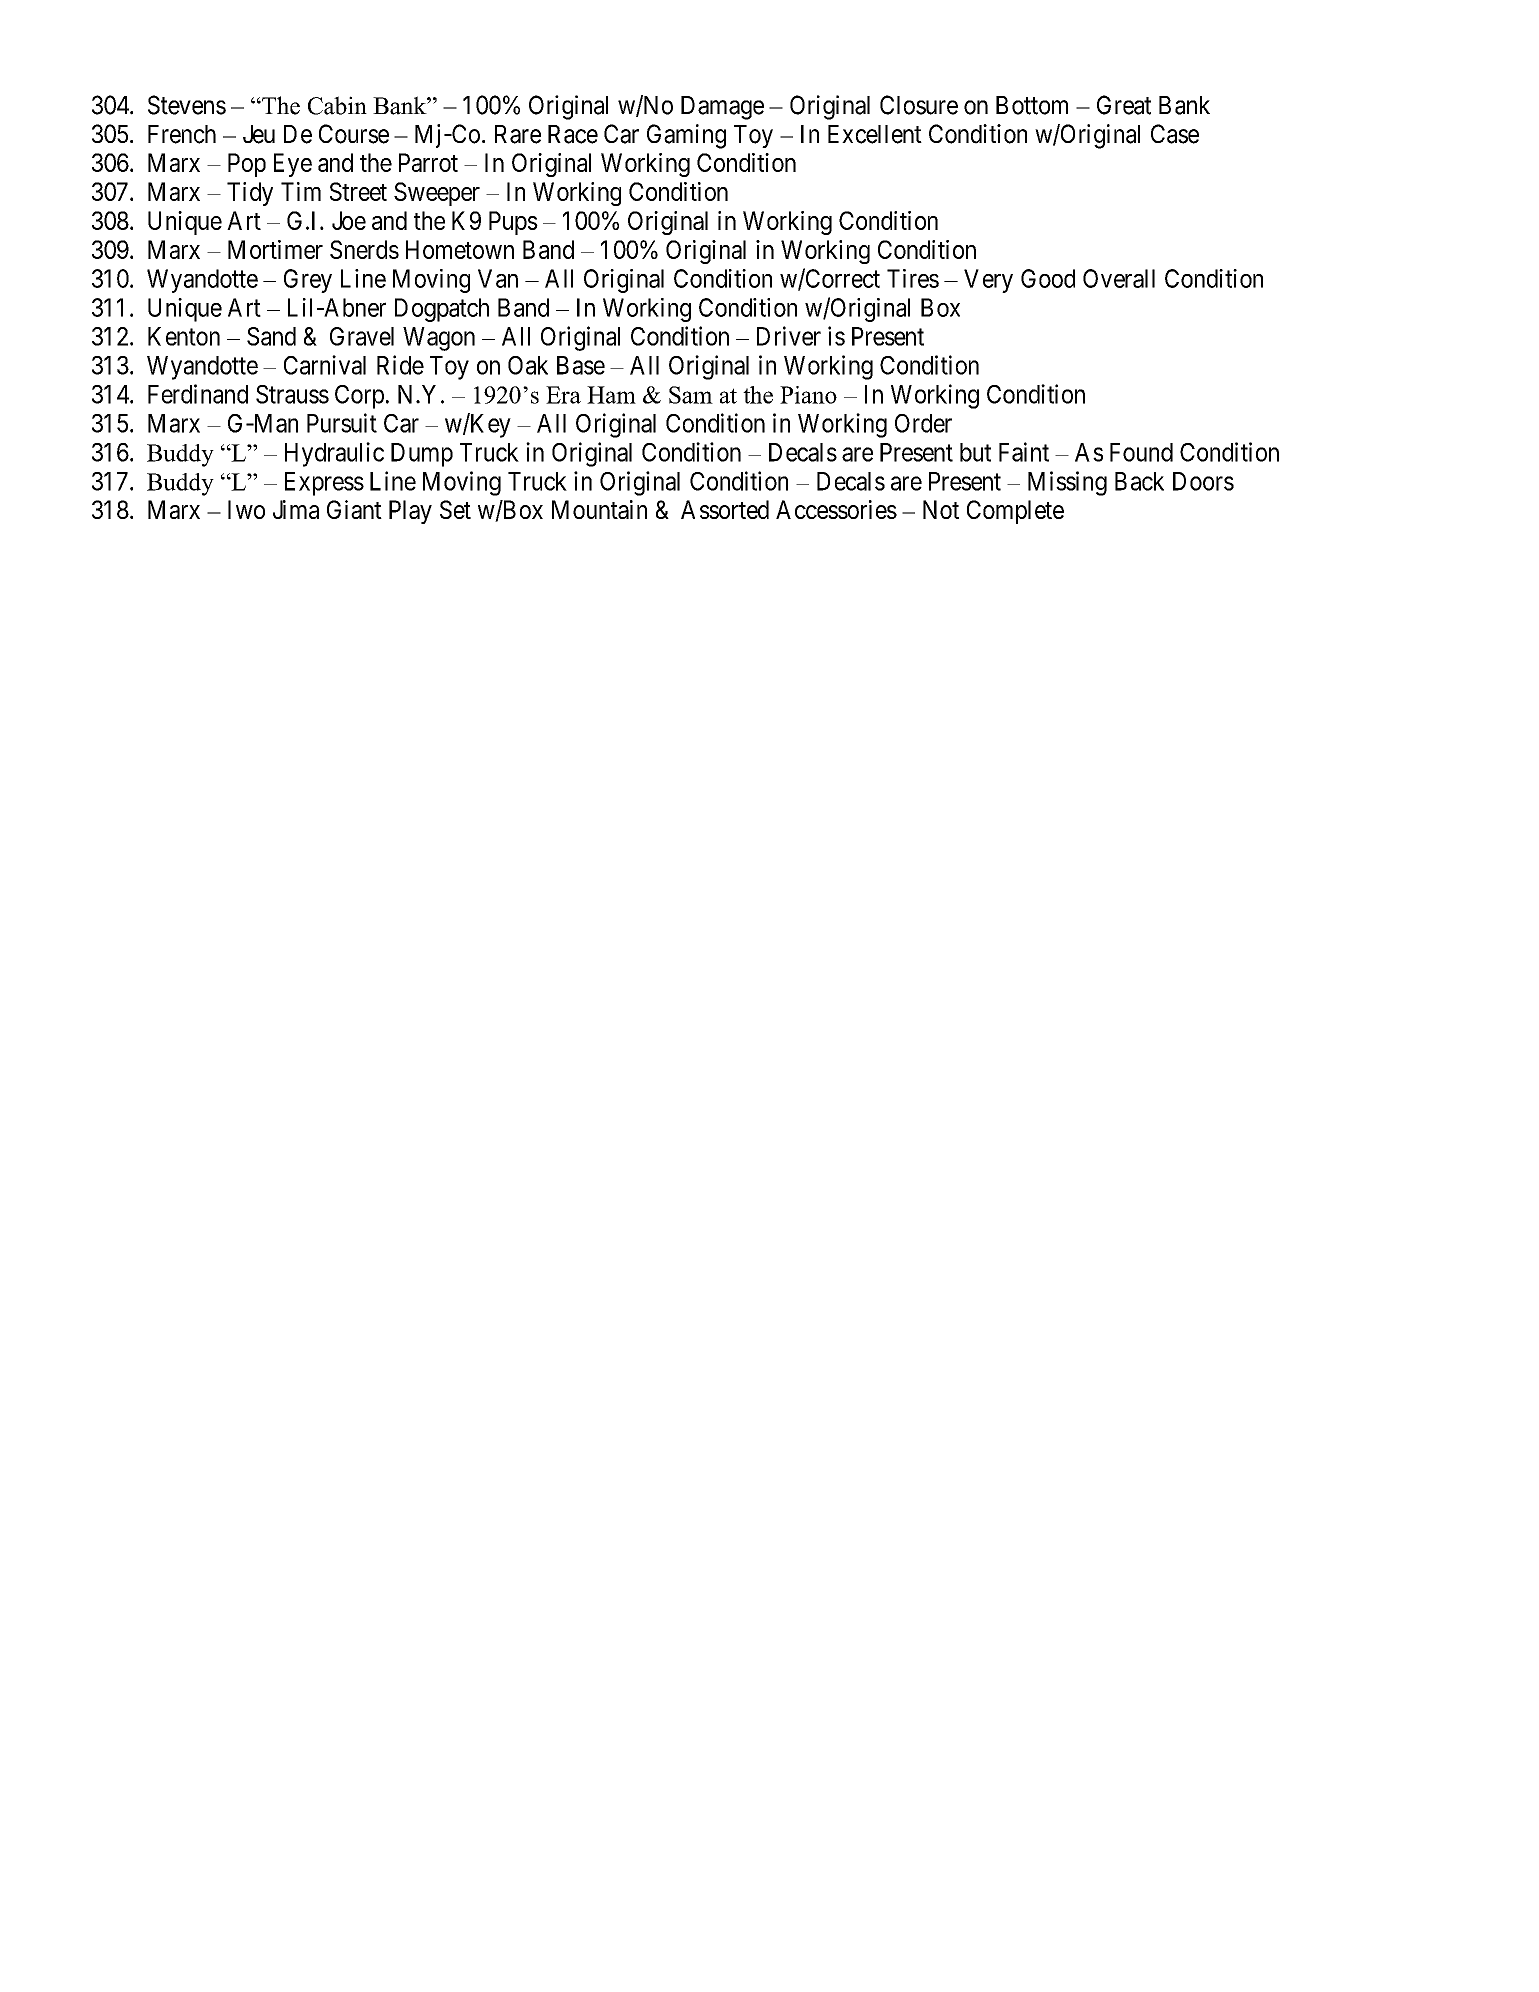 The image size is (1539, 1992). I want to click on Bottom, so click(1032, 105).
